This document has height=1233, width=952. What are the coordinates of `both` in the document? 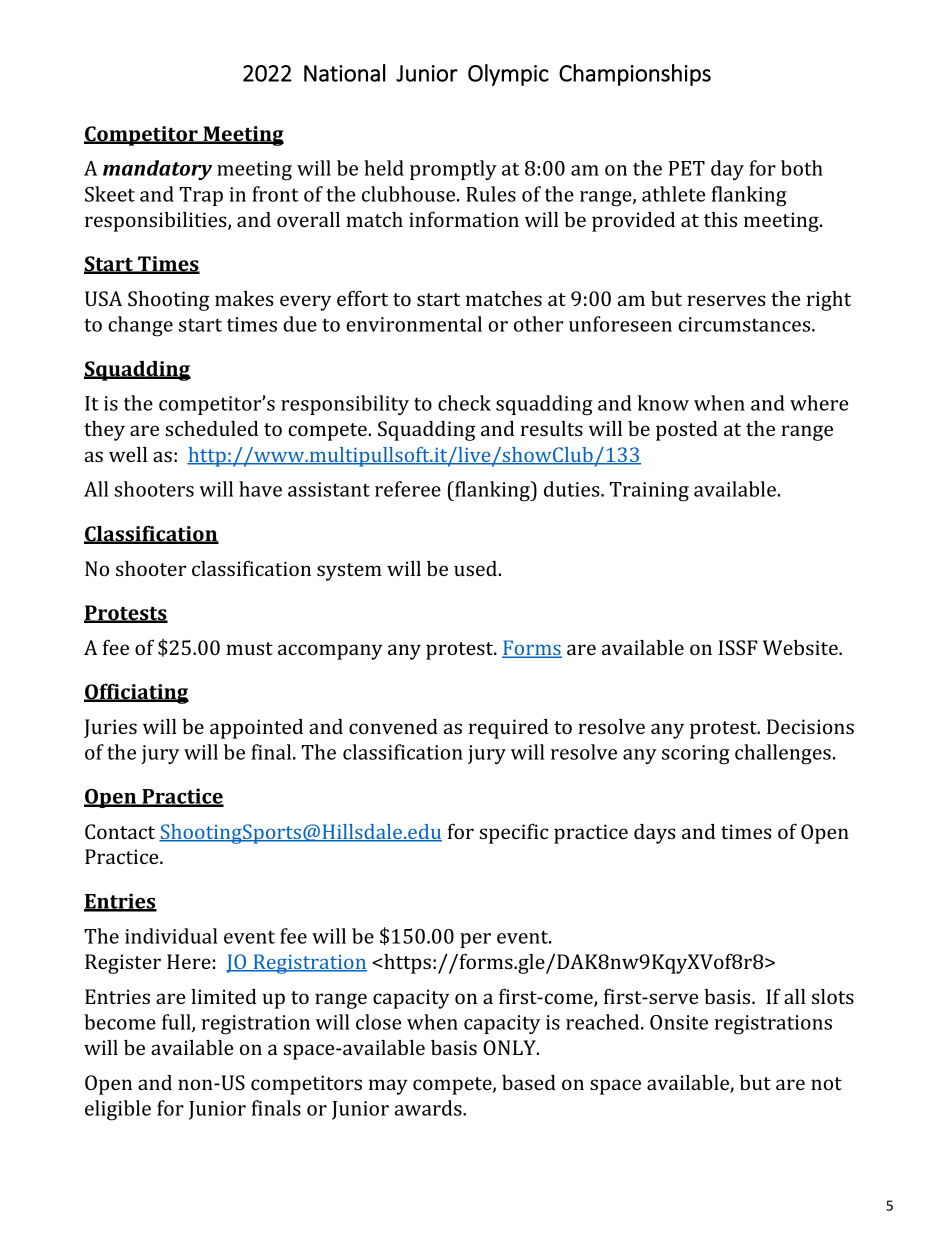 It's located at (802, 168).
